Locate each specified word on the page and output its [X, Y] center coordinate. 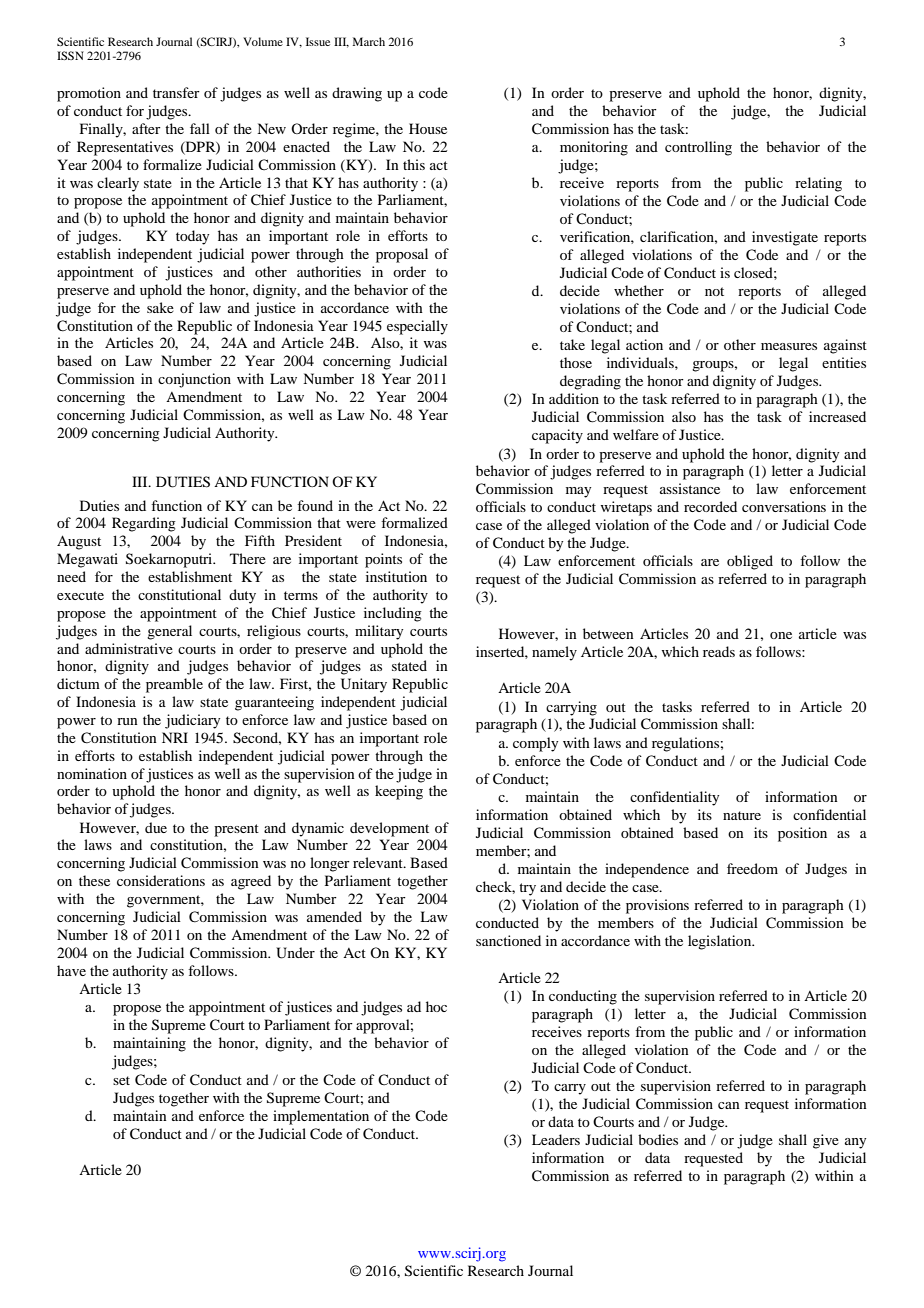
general [169, 632]
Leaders [556, 1139]
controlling [698, 148]
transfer [176, 92]
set [121, 1080]
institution [396, 576]
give [826, 1141]
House [428, 128]
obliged [750, 562]
